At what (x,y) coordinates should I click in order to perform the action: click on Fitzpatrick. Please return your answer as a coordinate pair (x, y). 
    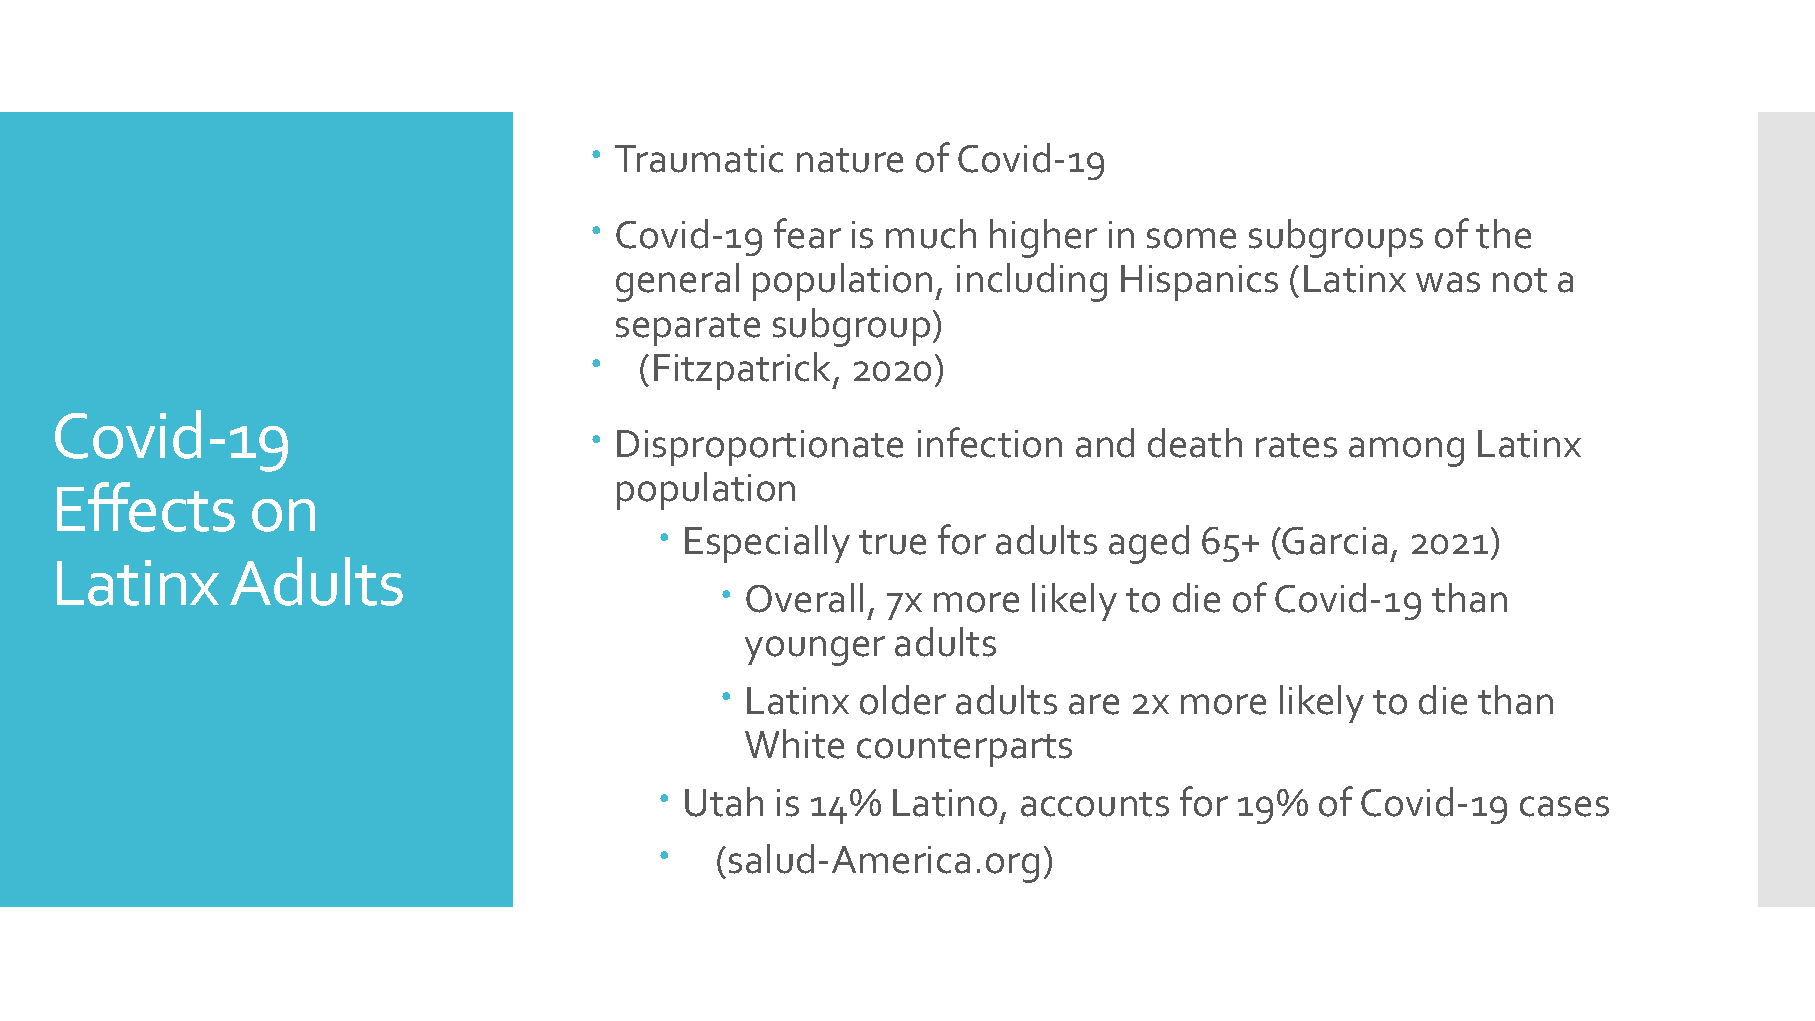
    Looking at the image, I should click on (744, 371).
